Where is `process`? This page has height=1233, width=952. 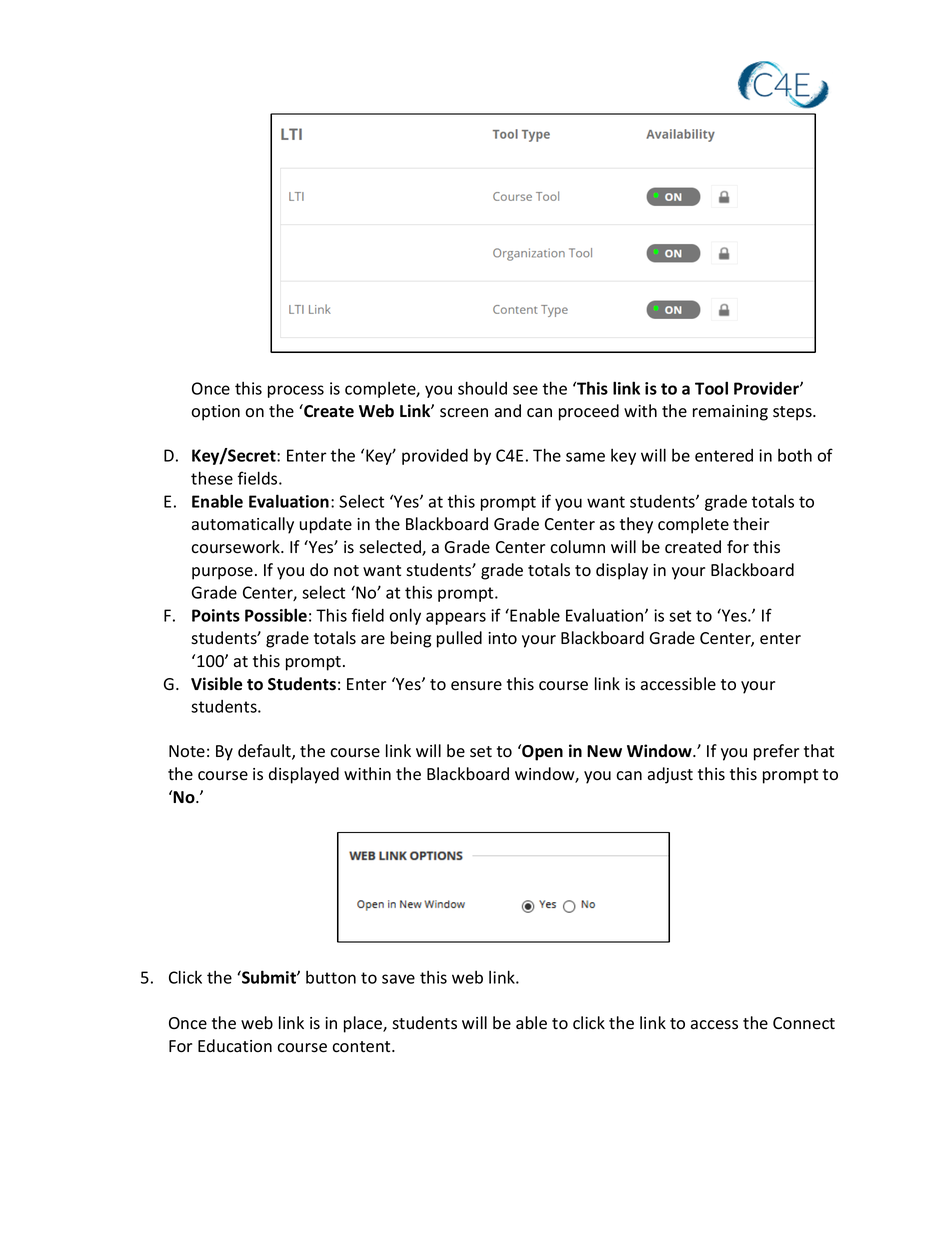 process is located at coordinates (296, 391).
